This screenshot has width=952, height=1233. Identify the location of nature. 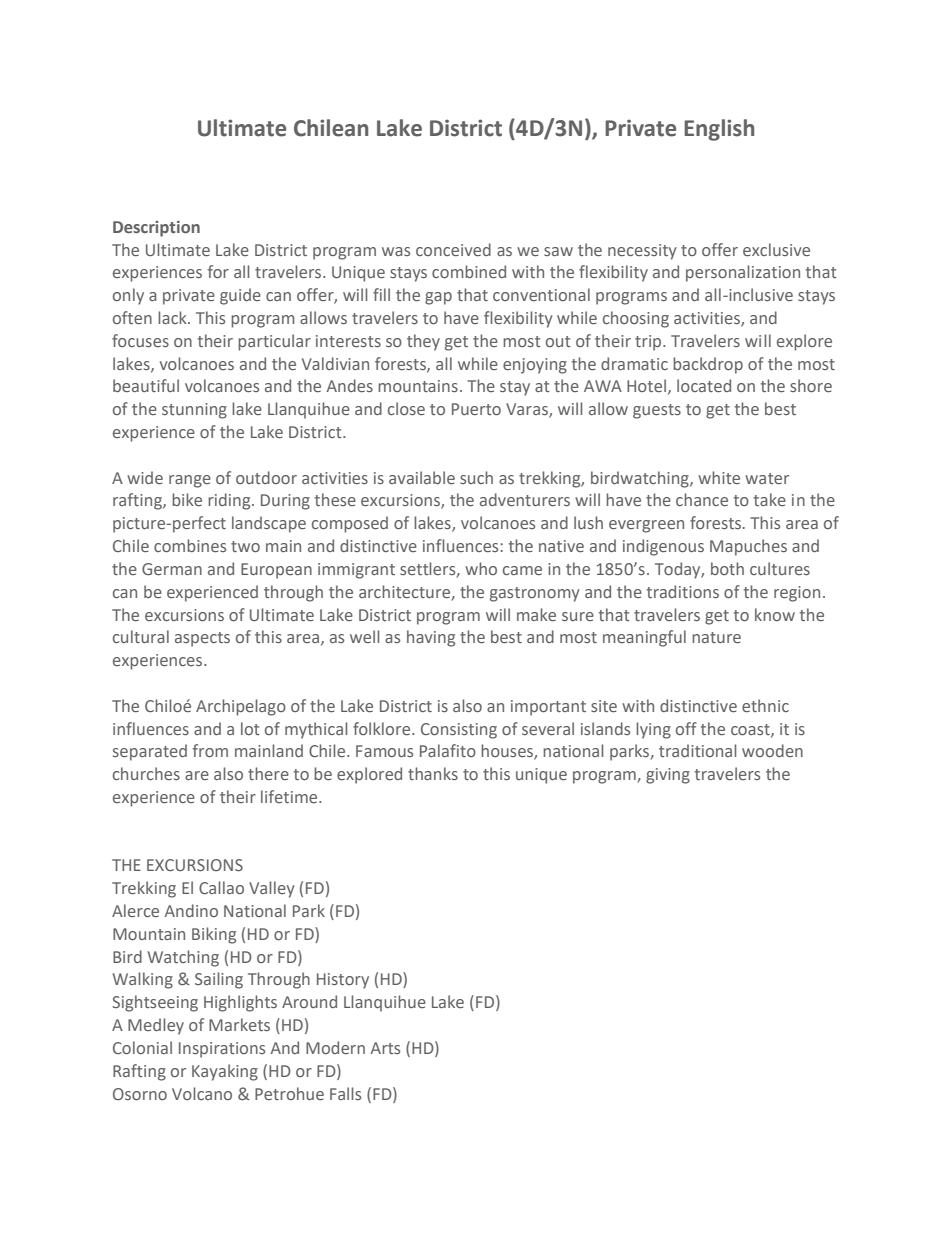
(716, 637).
